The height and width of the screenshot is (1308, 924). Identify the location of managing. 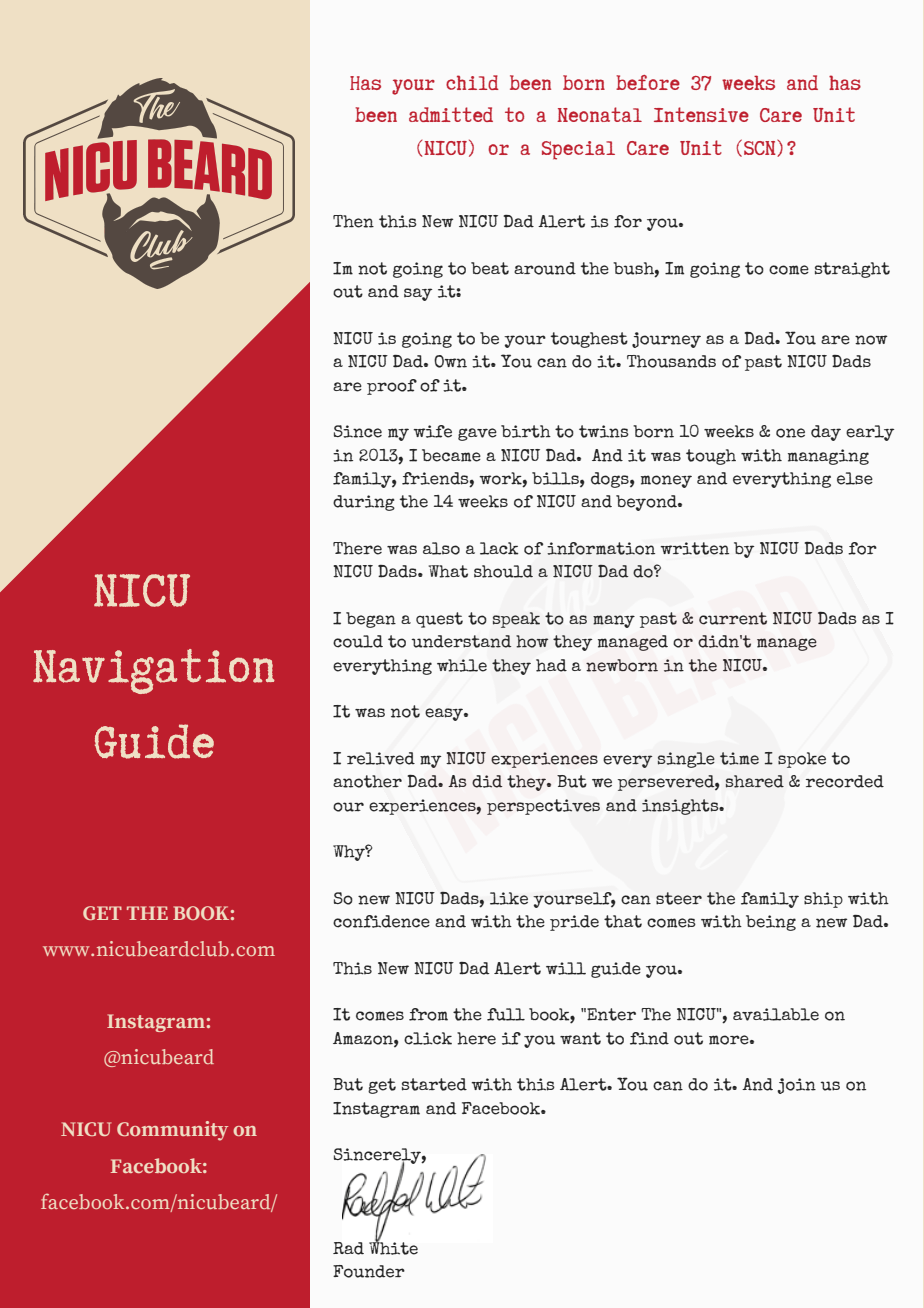
(828, 457).
